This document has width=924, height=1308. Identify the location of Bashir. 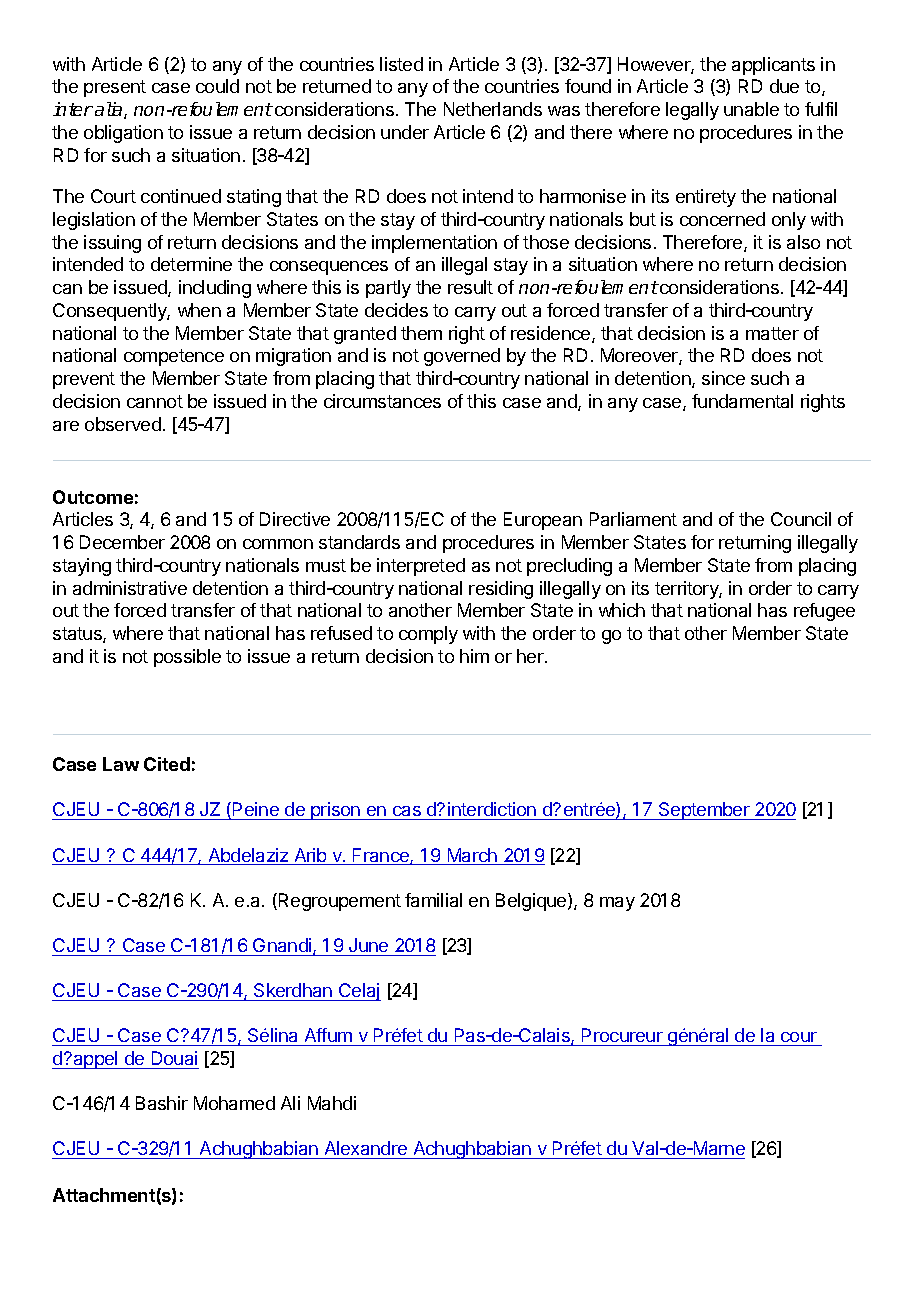
(162, 1103).
